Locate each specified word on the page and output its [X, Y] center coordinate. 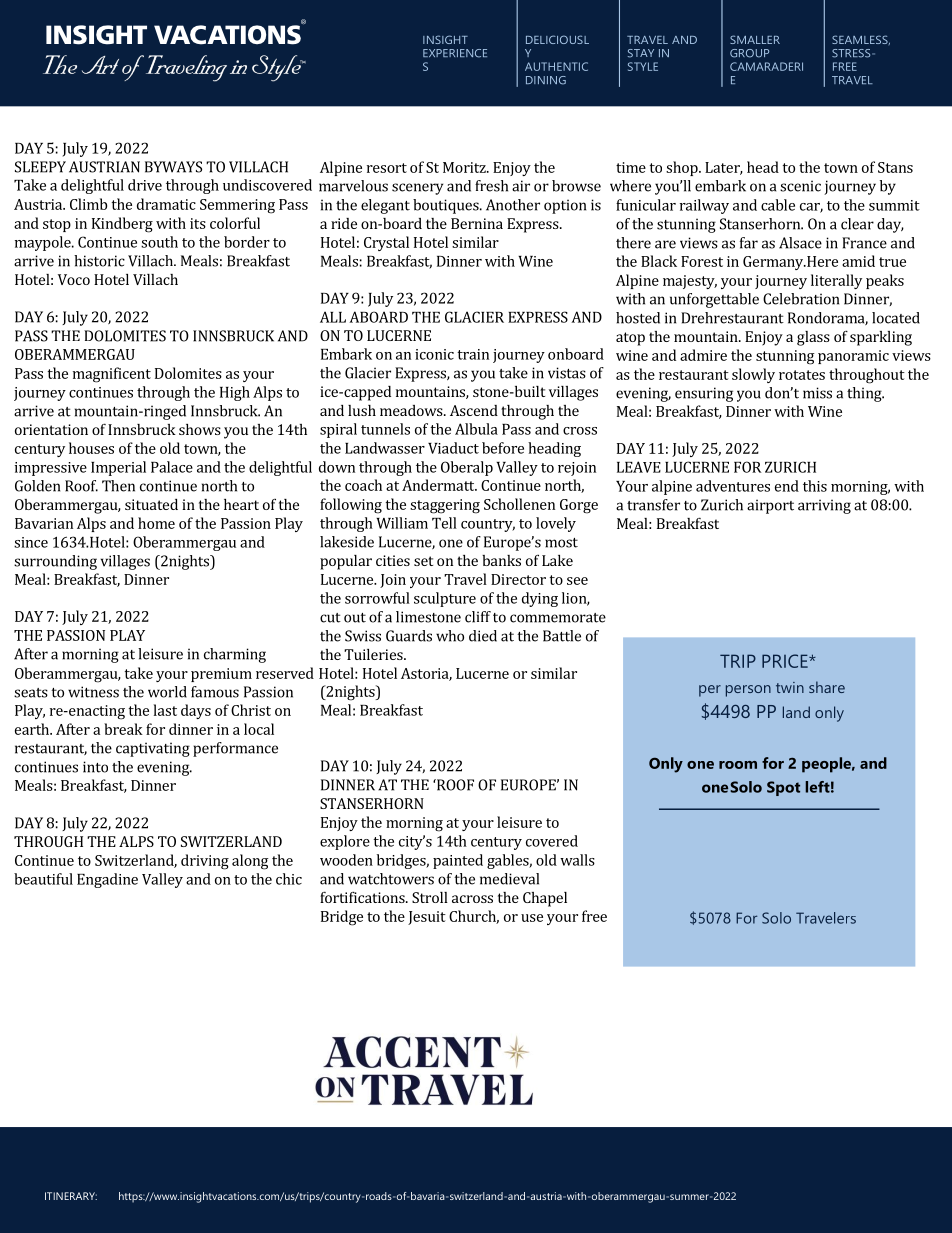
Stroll [430, 897]
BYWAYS [173, 167]
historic [99, 261]
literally [836, 281]
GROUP [749, 53]
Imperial [118, 468]
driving [205, 862]
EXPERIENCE [455, 53]
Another [513, 205]
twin [790, 687]
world [167, 692]
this [815, 486]
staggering [445, 506]
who [450, 636]
